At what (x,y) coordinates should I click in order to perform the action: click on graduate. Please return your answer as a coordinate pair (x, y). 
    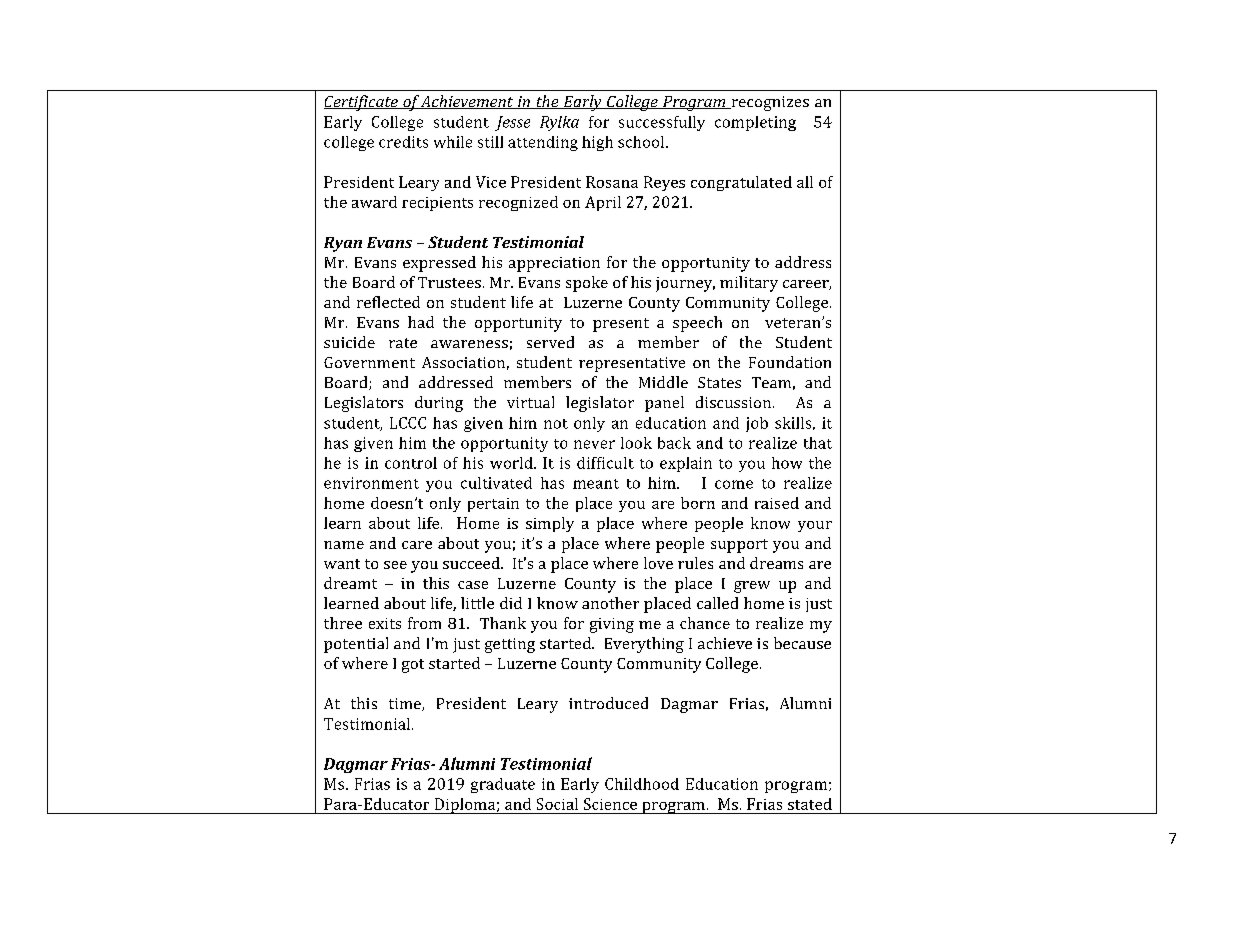
    Looking at the image, I should click on (503, 785).
